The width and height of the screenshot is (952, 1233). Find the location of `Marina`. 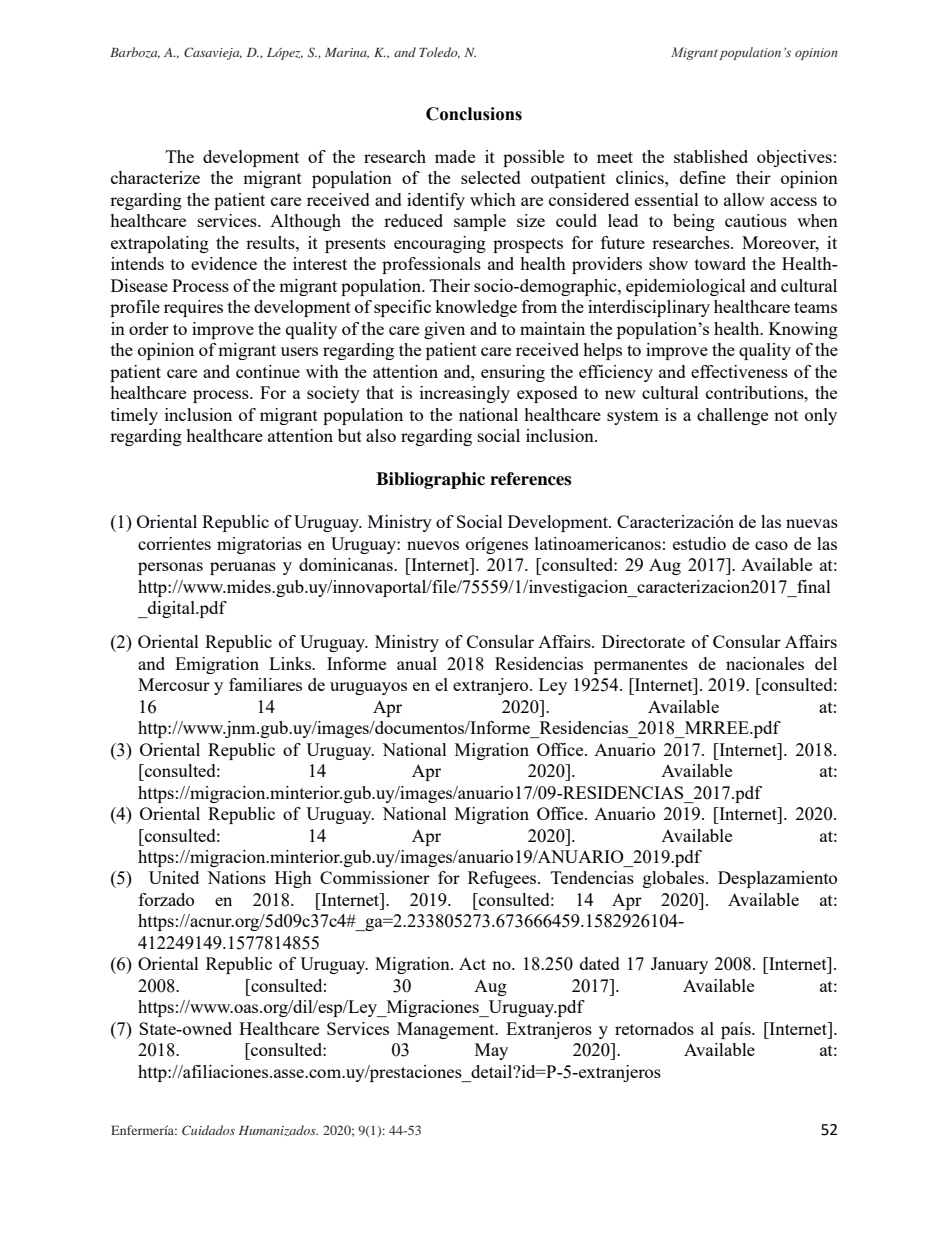

Marina is located at coordinates (347, 53).
